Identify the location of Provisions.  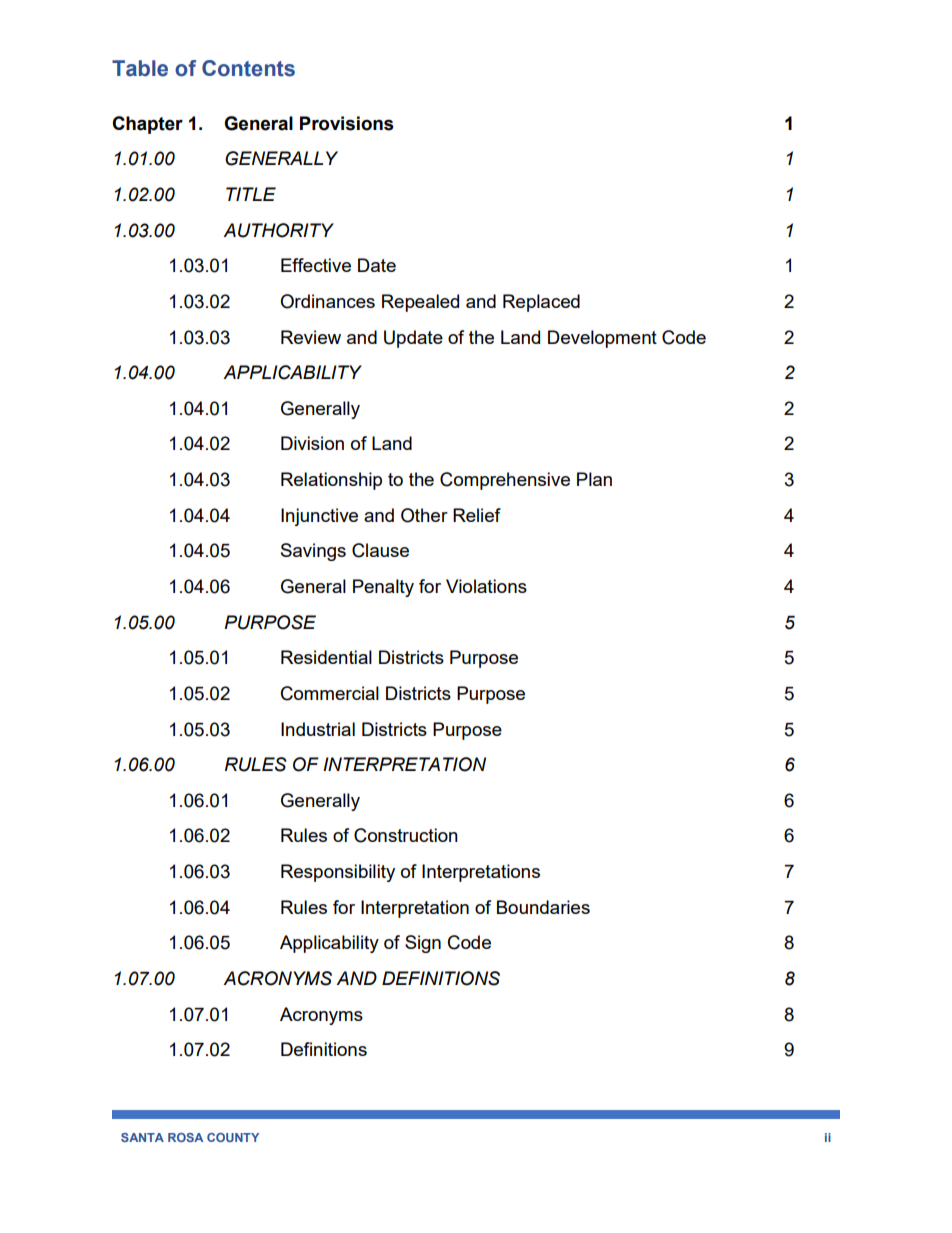
(347, 123).
